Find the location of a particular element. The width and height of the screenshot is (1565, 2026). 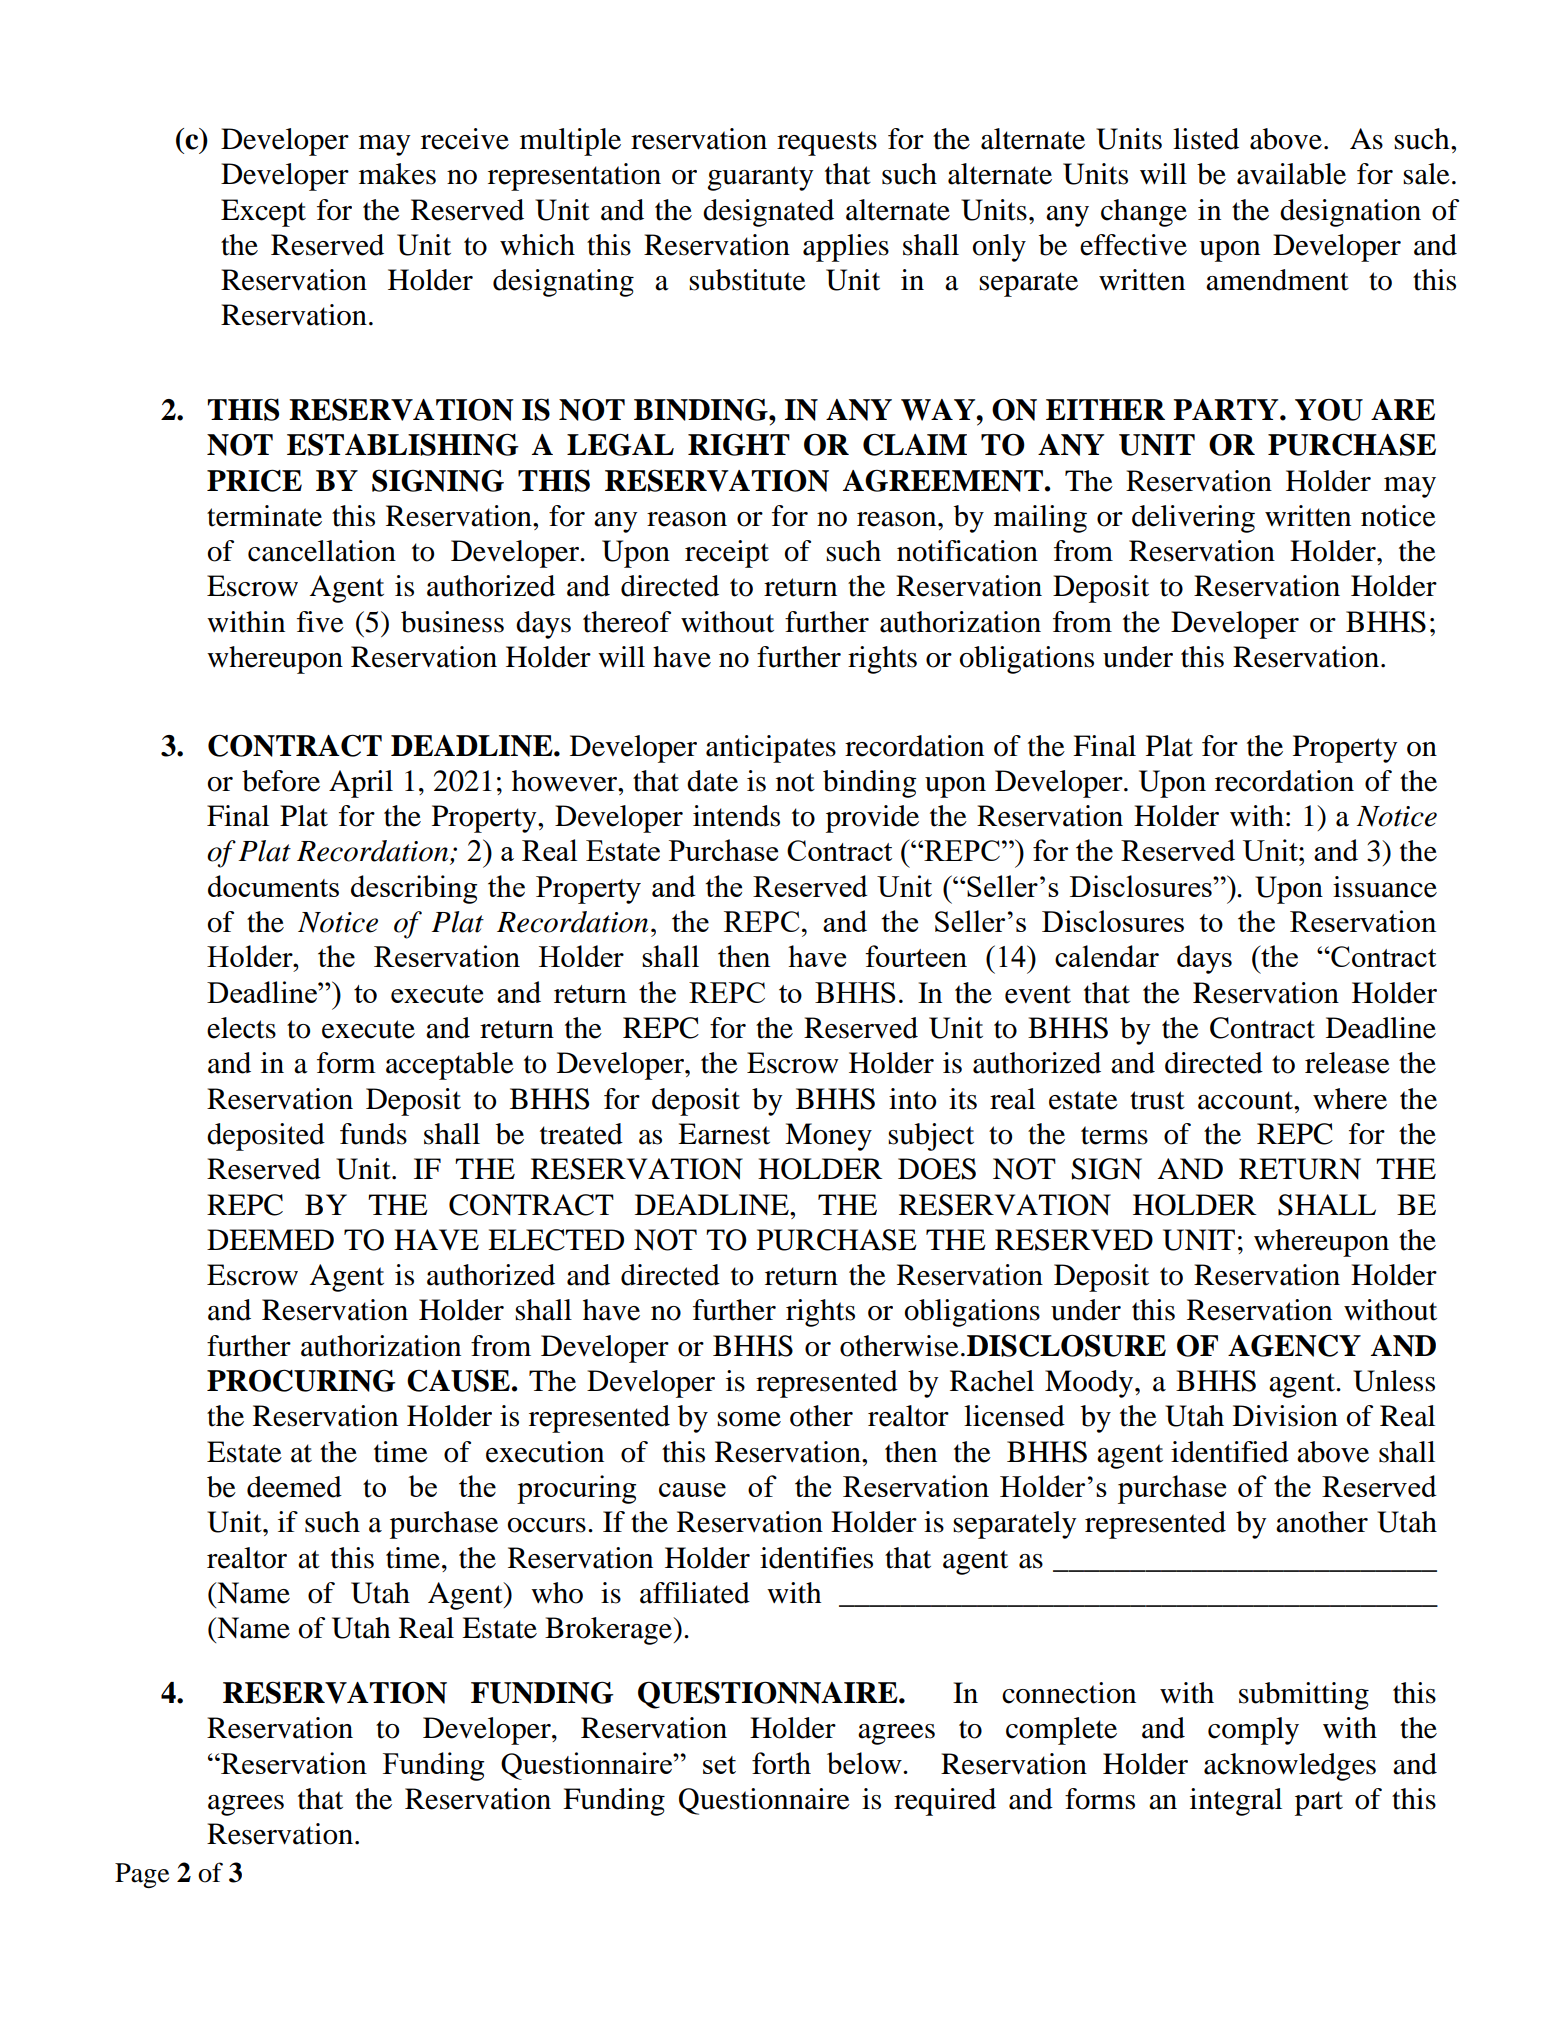

elects is located at coordinates (241, 1028).
